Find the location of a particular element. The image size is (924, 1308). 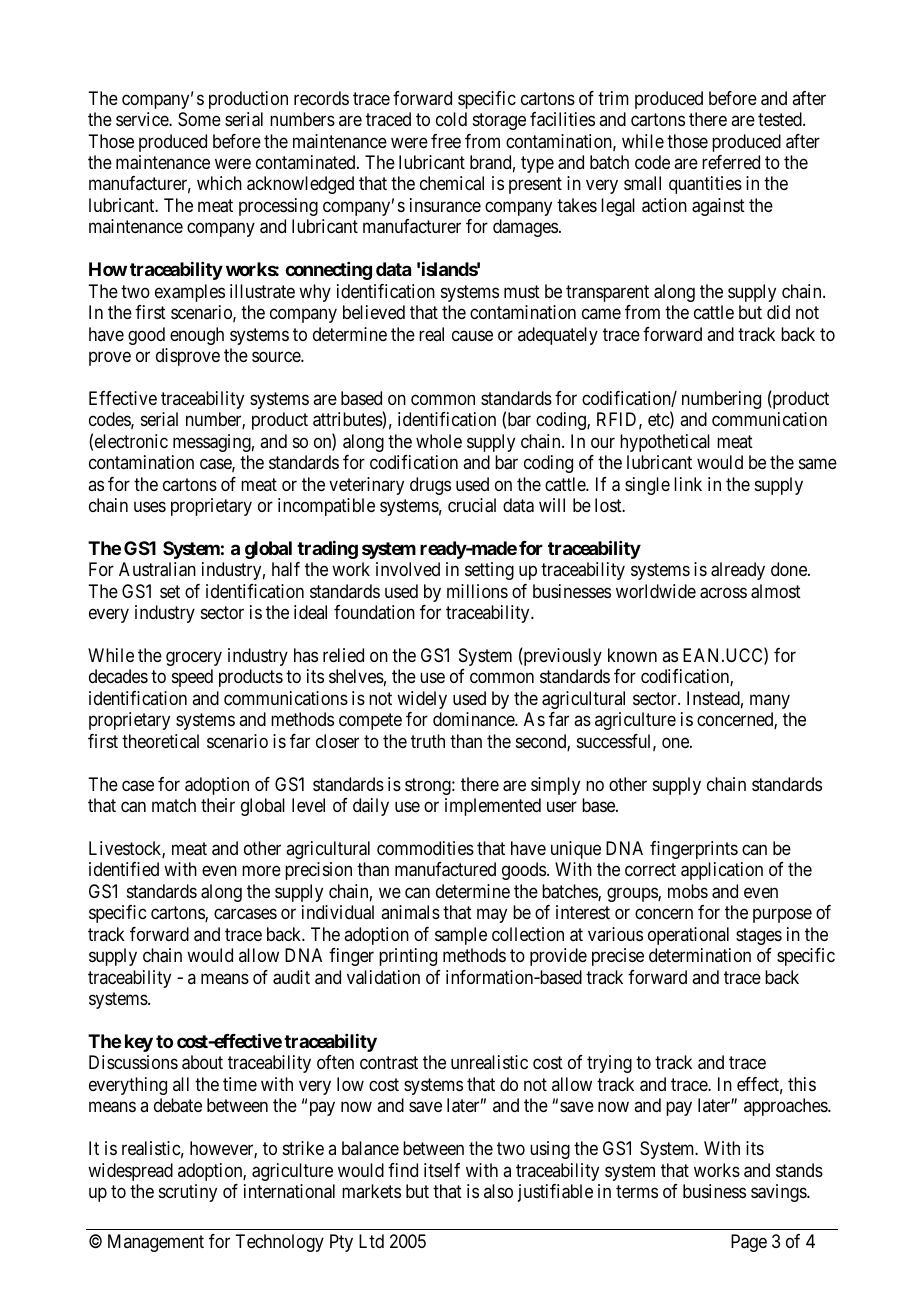

many is located at coordinates (770, 701).
